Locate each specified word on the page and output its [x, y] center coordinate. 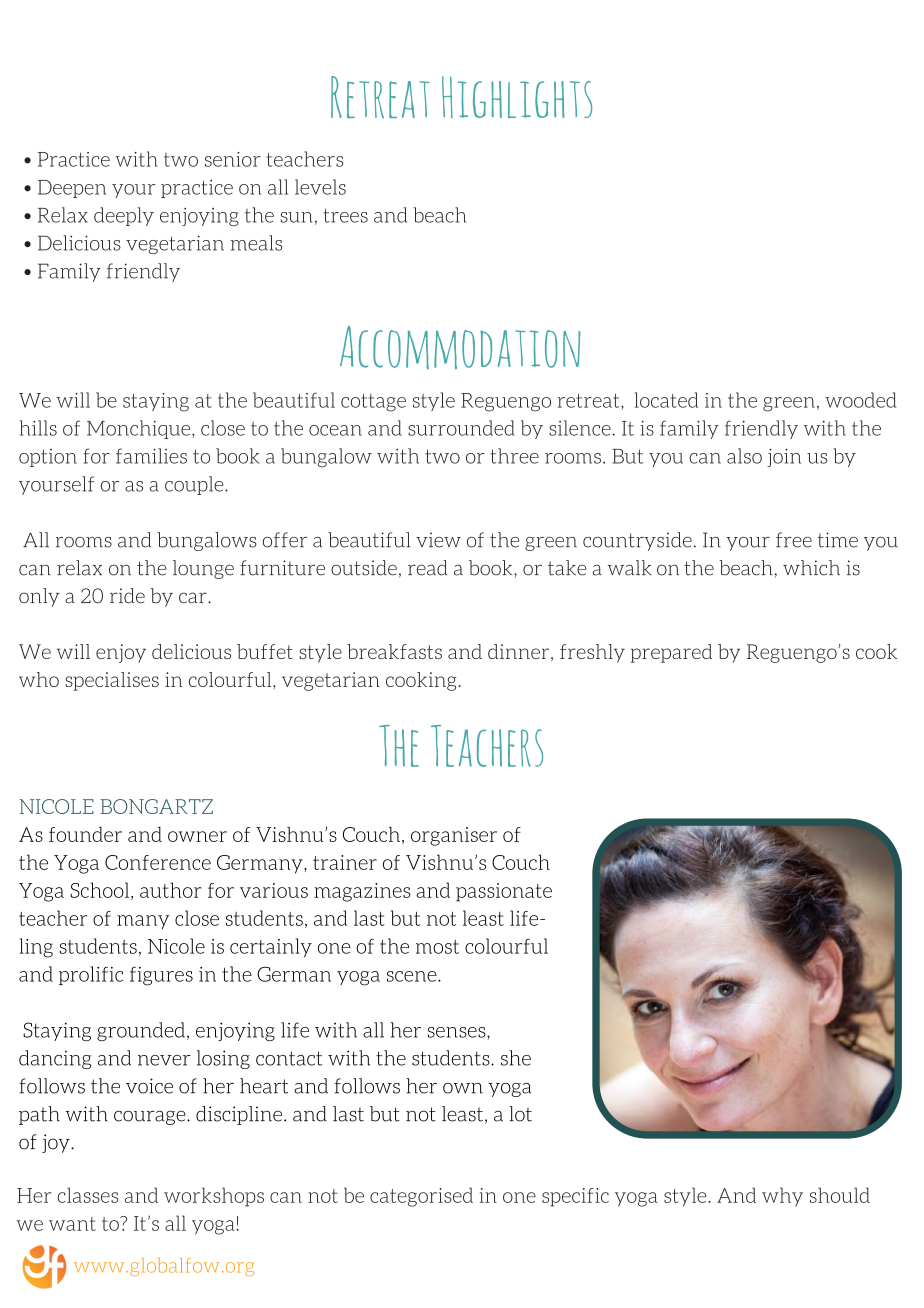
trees [345, 215]
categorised [421, 1197]
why [782, 1196]
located [666, 400]
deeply [124, 216]
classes [88, 1195]
